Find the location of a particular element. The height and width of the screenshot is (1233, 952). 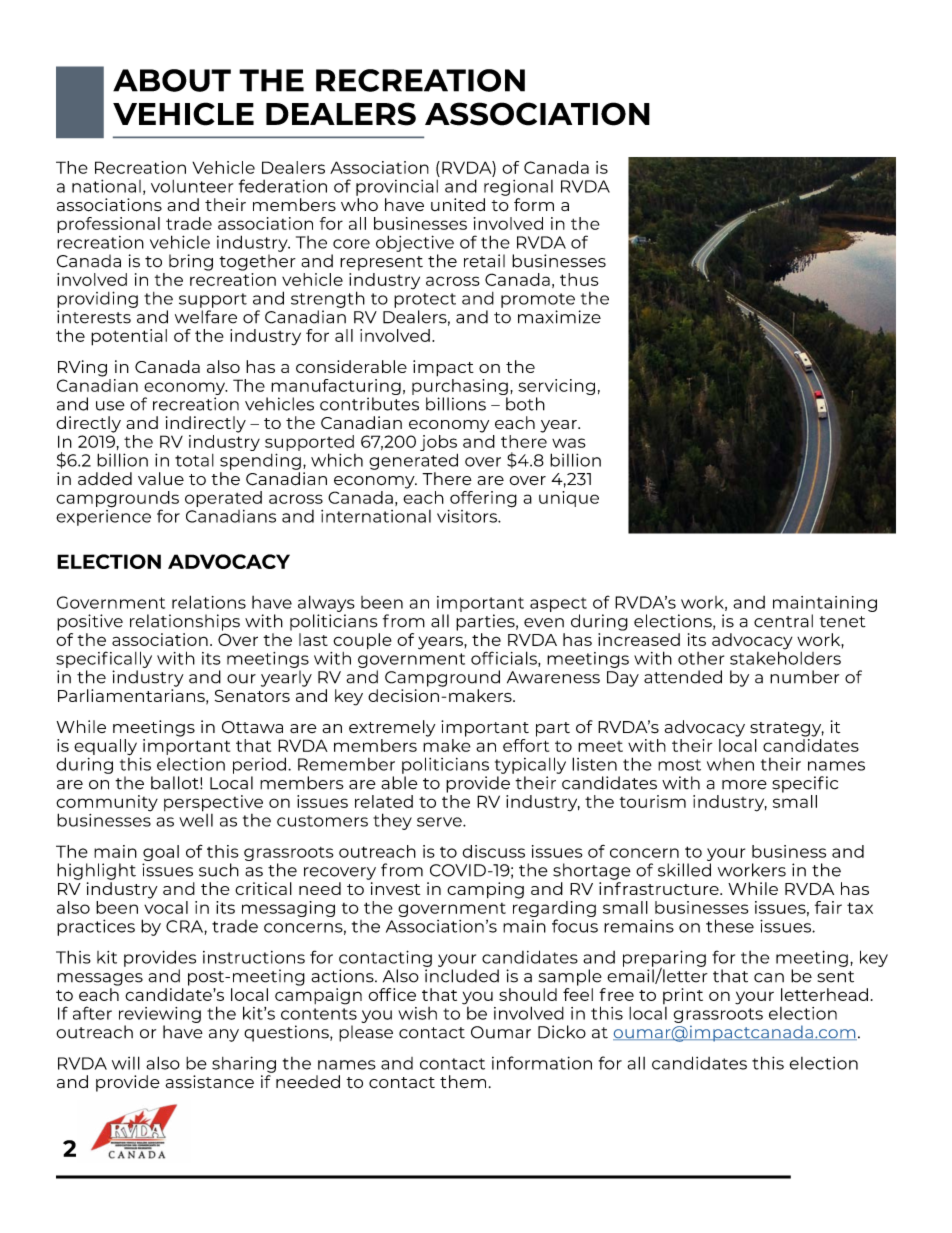

serve is located at coordinates (440, 822).
